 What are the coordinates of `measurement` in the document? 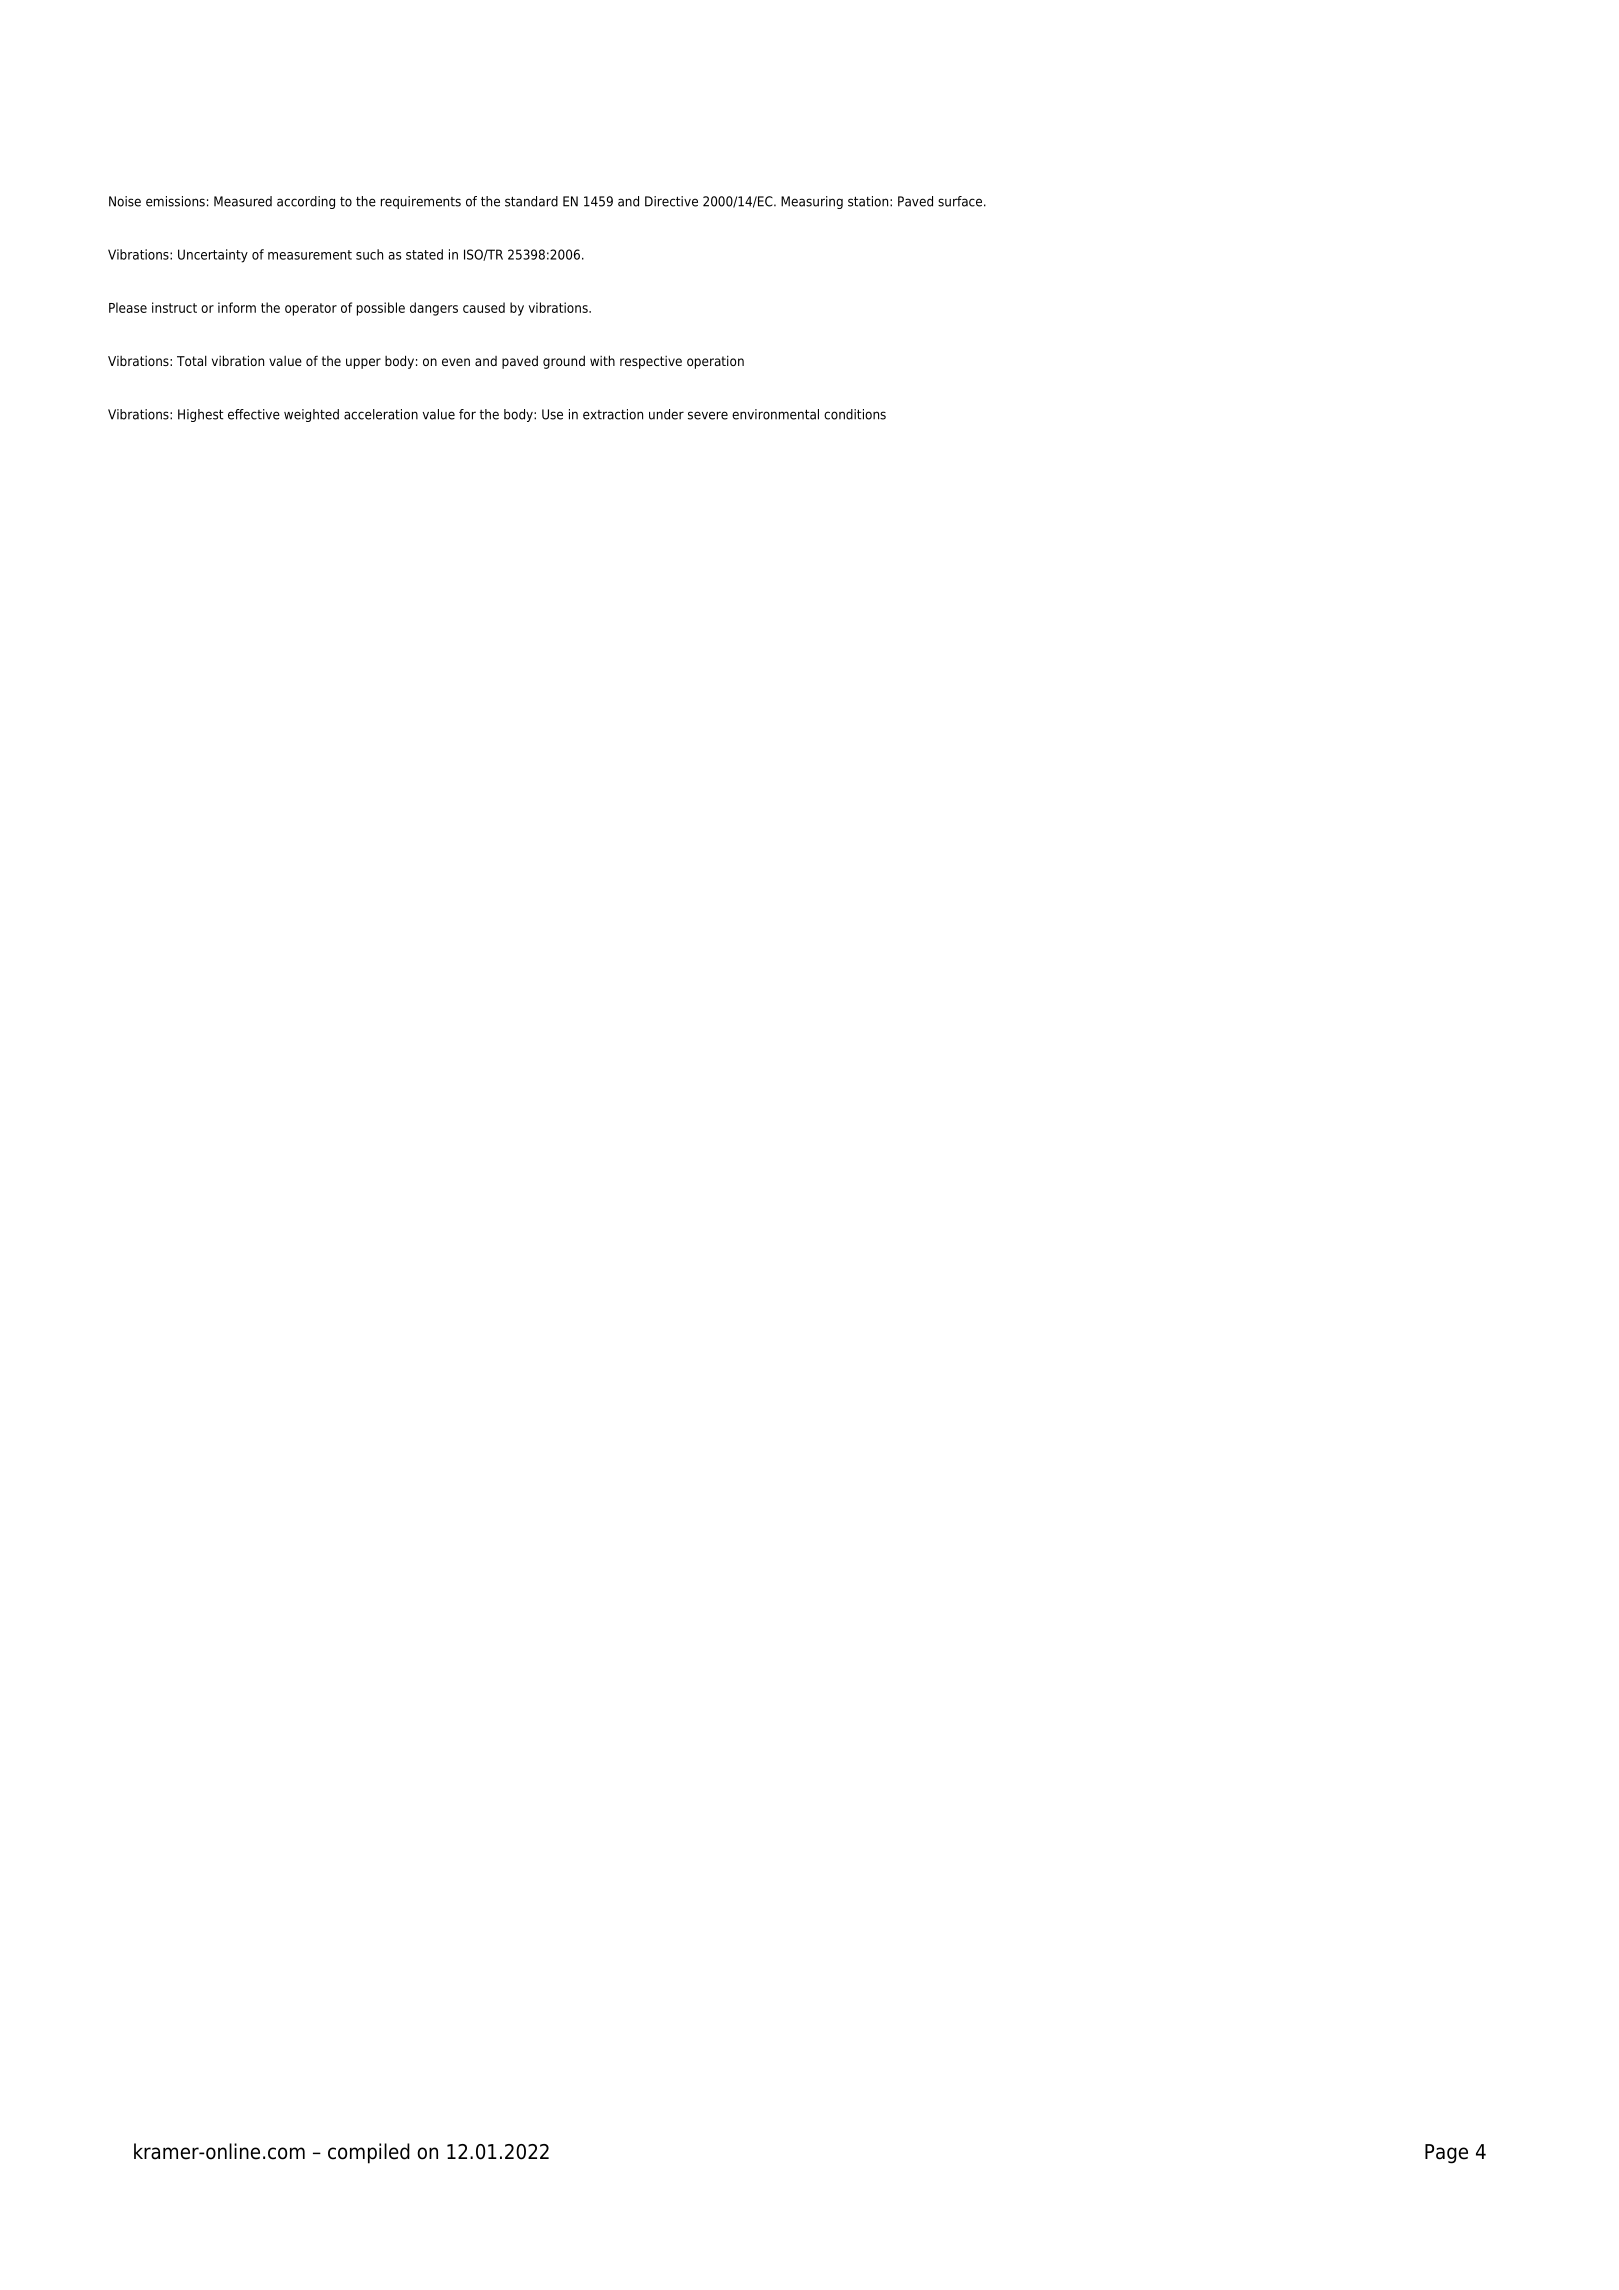 It's located at (310, 255).
